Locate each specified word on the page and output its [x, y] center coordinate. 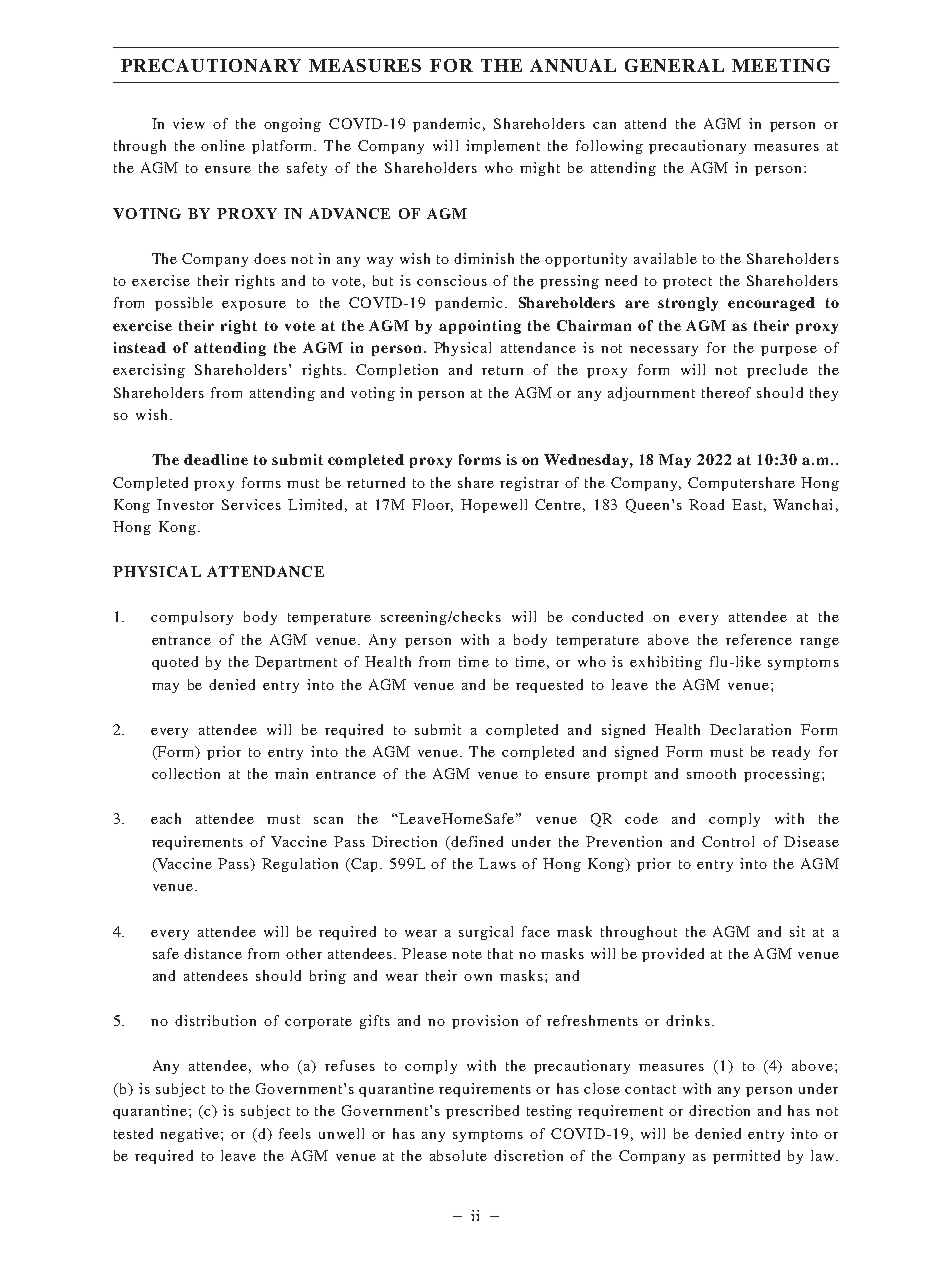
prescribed [482, 1112]
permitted [746, 1157]
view [189, 123]
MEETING [781, 65]
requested [549, 686]
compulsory [192, 618]
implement [503, 147]
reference [759, 639]
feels [295, 1133]
